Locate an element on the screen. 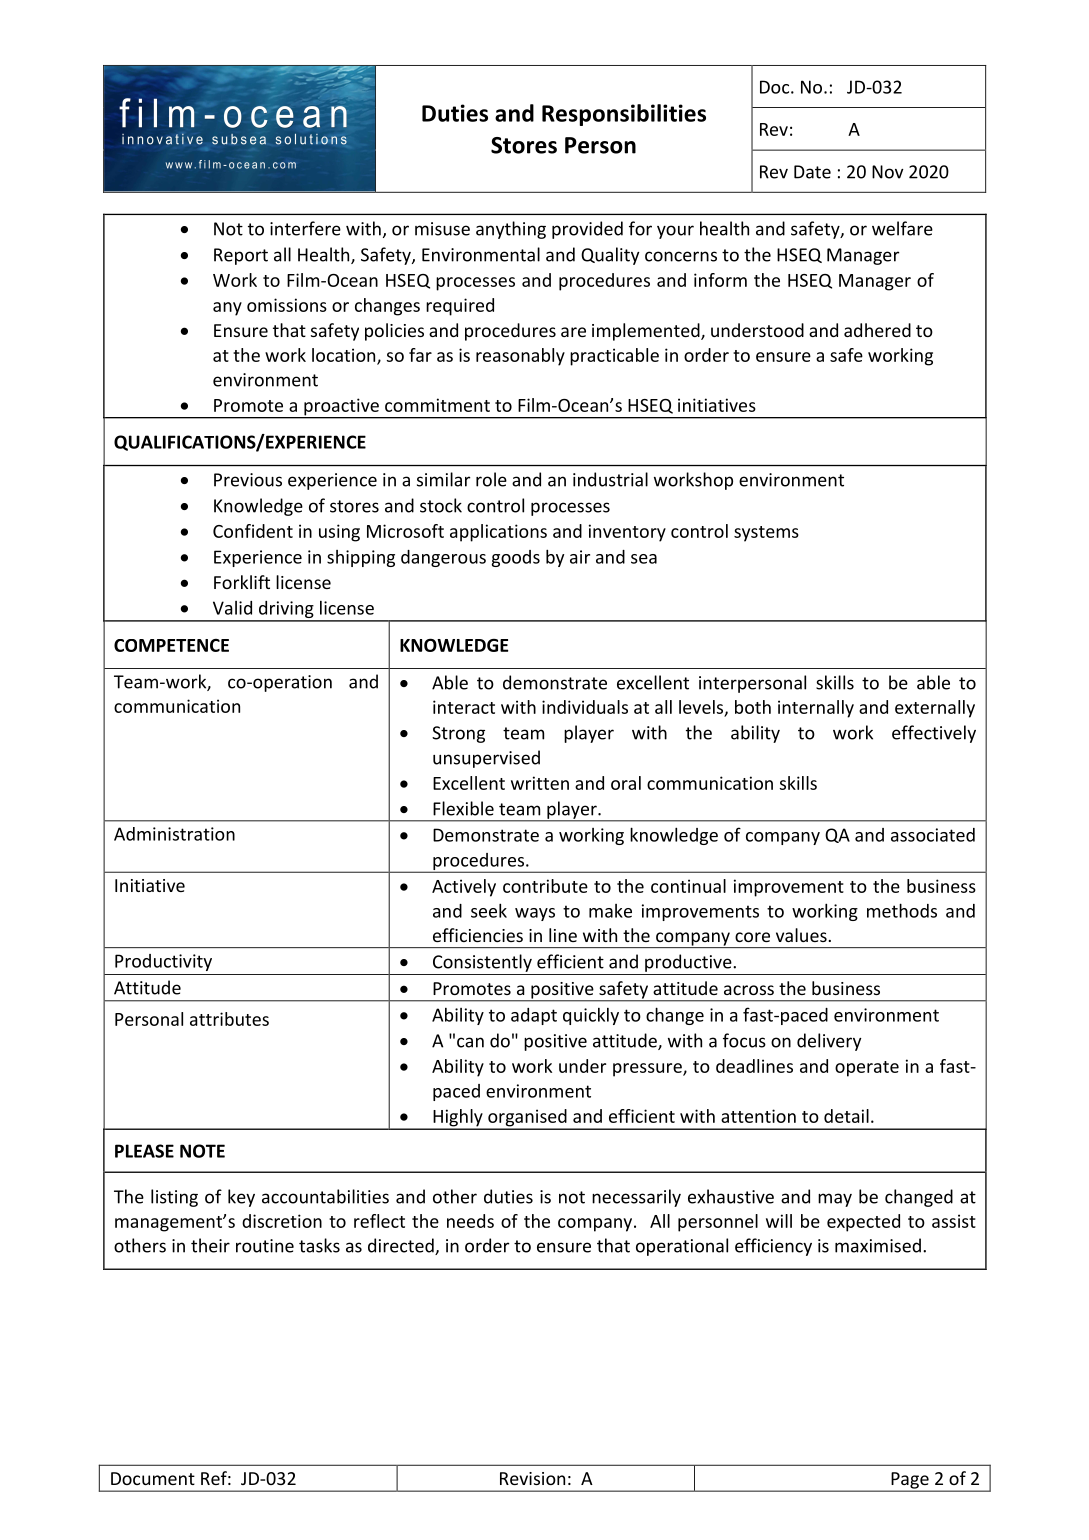  associated is located at coordinates (933, 835).
